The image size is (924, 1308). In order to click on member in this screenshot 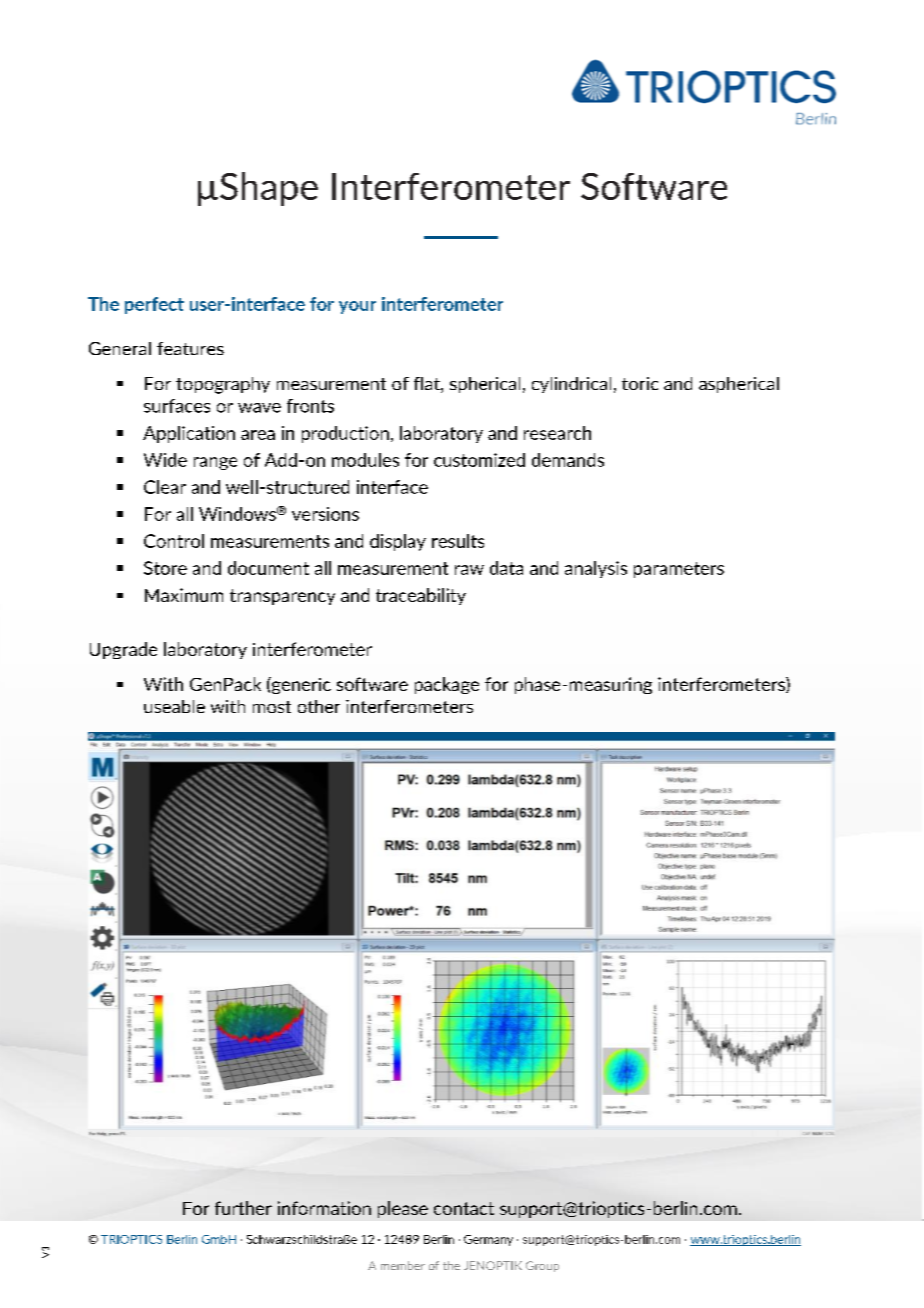, I will do `click(403, 1265)`.
